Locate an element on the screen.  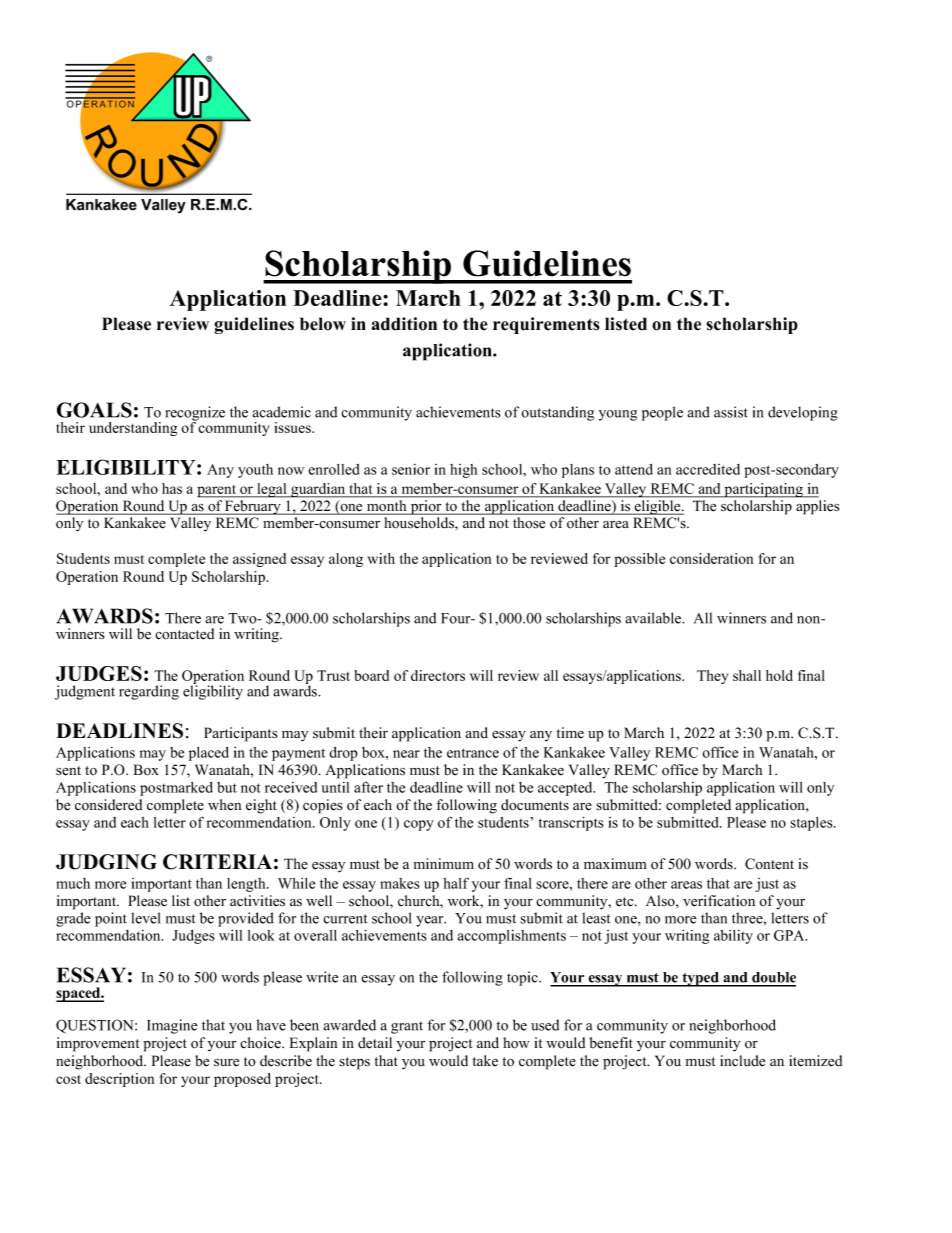
JUDGING is located at coordinates (106, 862).
